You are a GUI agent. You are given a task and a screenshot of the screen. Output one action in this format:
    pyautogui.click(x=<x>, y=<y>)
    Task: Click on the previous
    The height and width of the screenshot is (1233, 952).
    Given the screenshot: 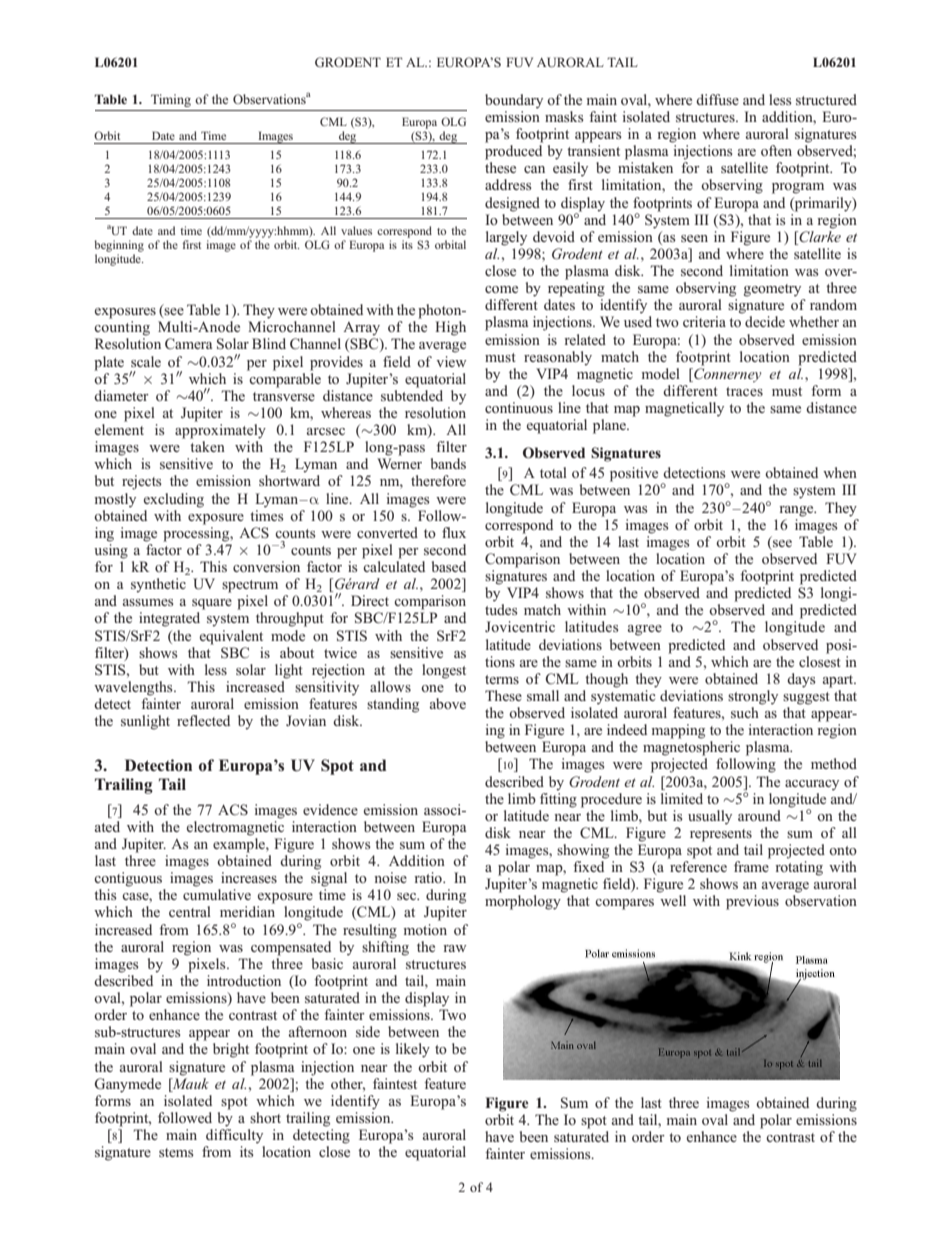 What is the action you would take?
    pyautogui.click(x=752, y=902)
